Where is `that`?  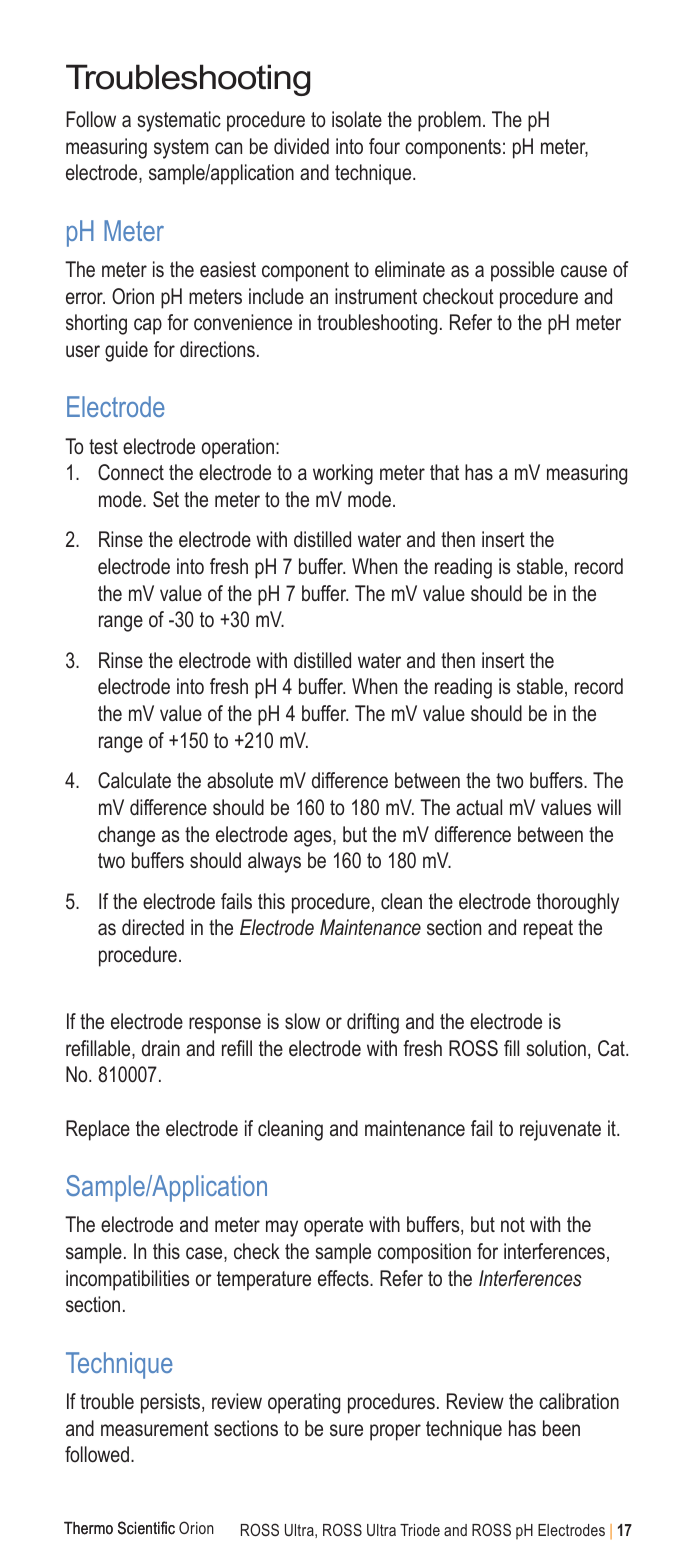 that is located at coordinates (444, 472).
